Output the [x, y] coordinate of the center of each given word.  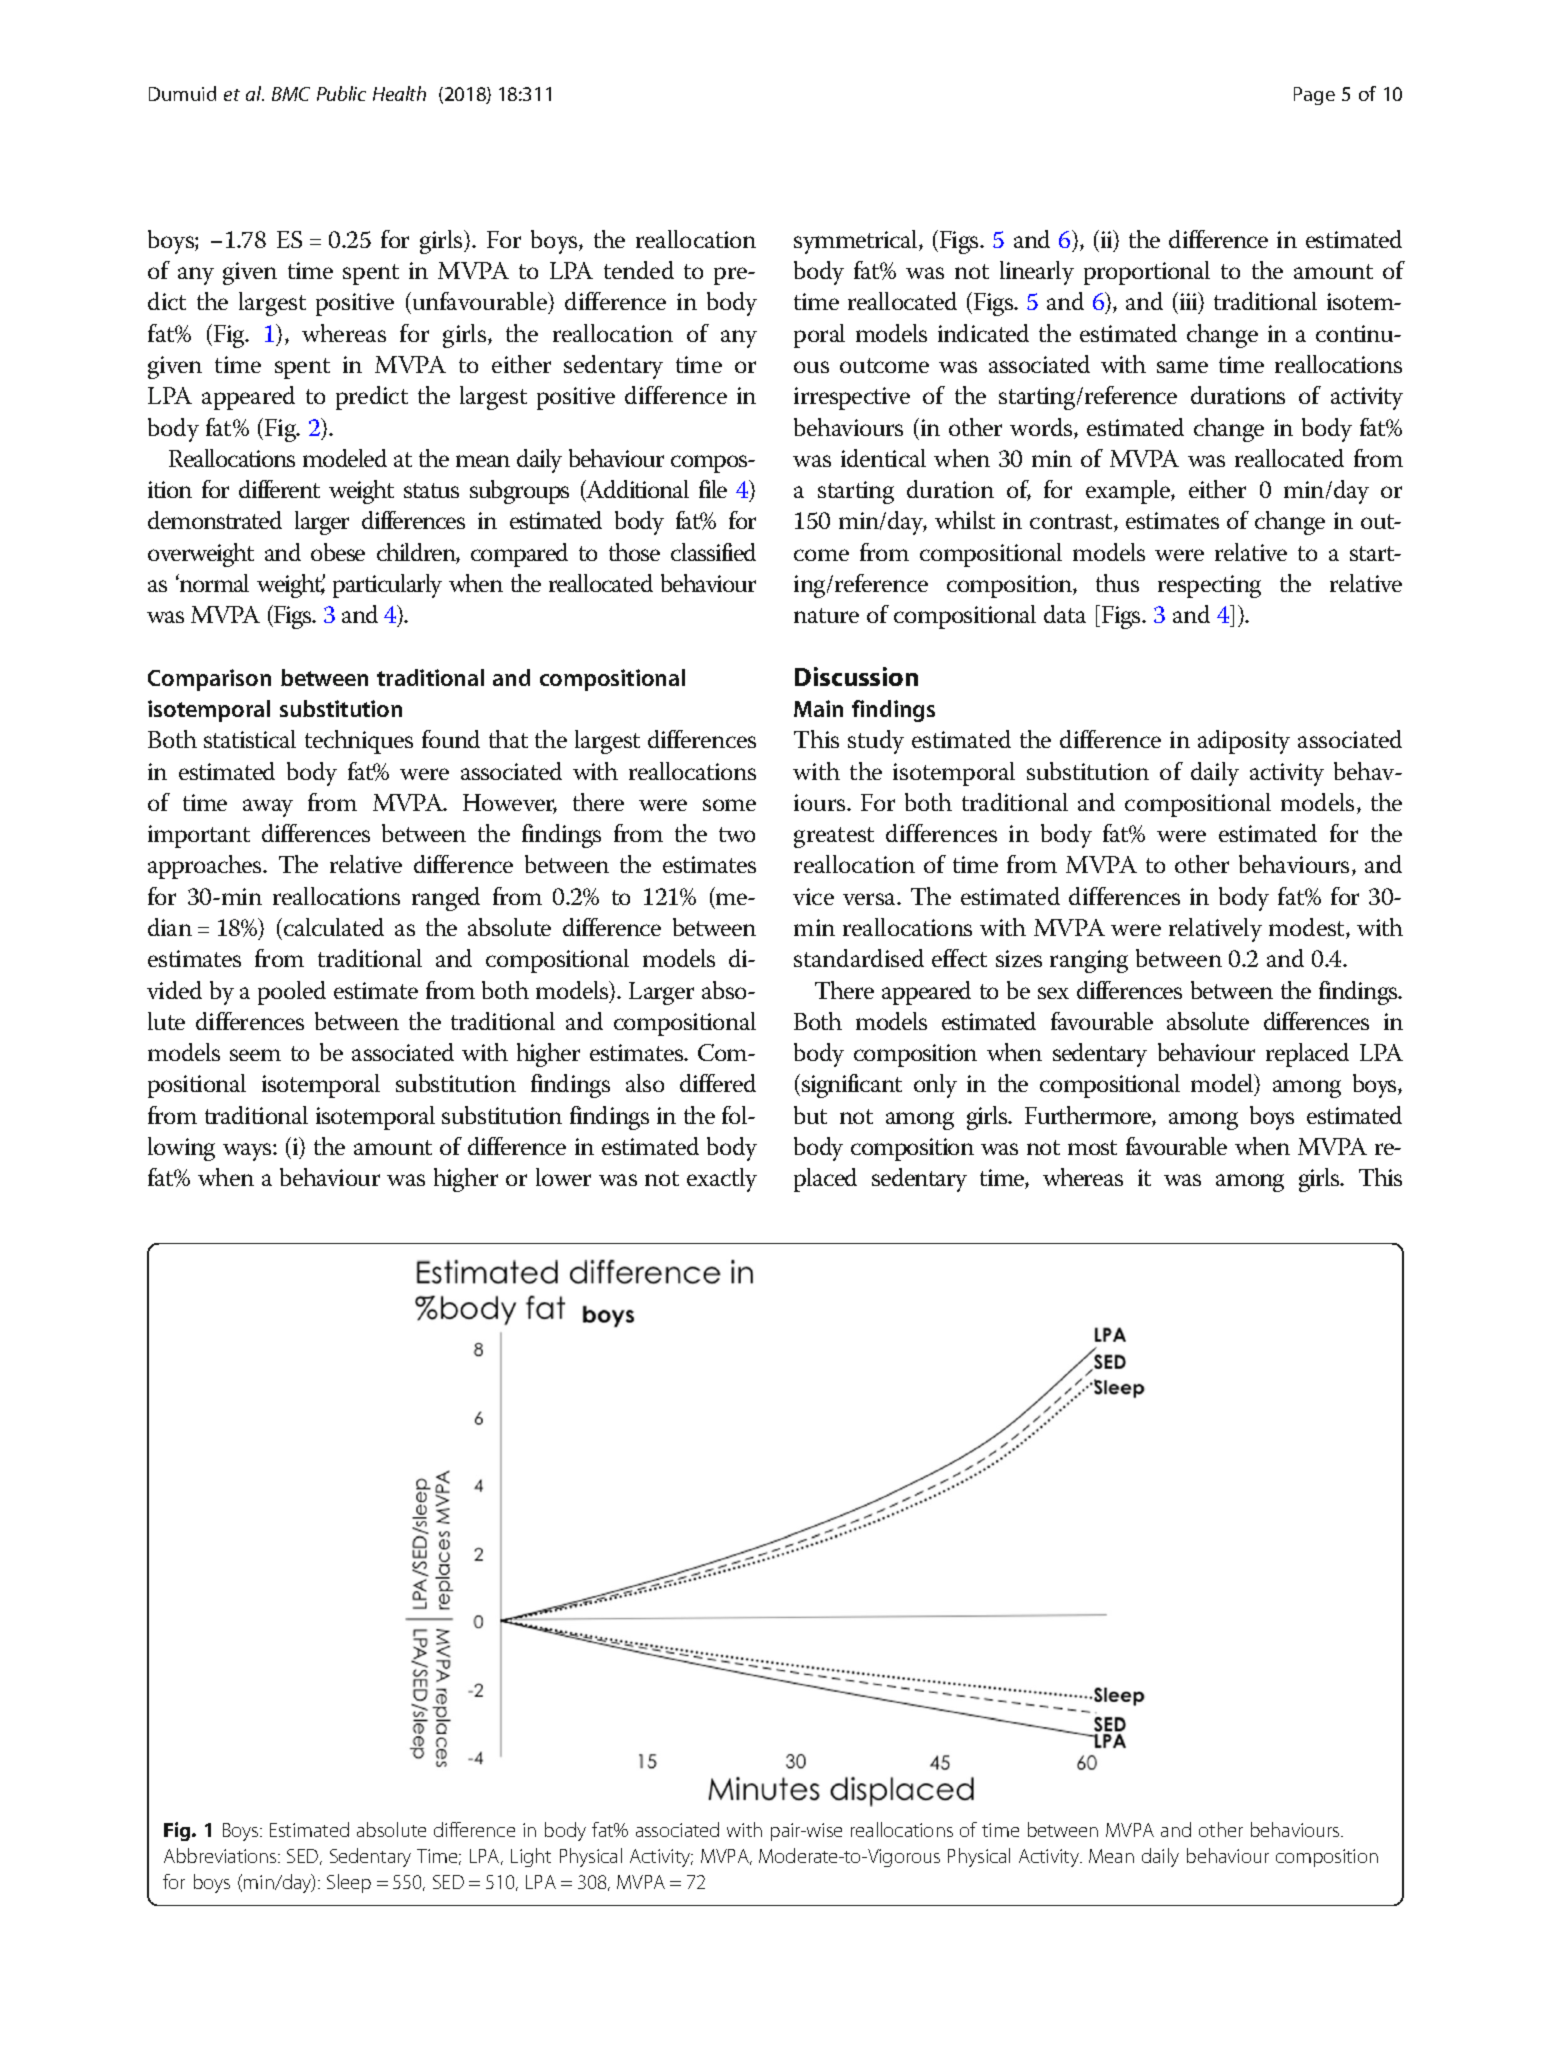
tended [639, 270]
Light [531, 1857]
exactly [722, 1180]
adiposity [1244, 742]
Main [818, 708]
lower [563, 1177]
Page [1314, 96]
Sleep [349, 1883]
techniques [359, 742]
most [1092, 1147]
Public [341, 93]
